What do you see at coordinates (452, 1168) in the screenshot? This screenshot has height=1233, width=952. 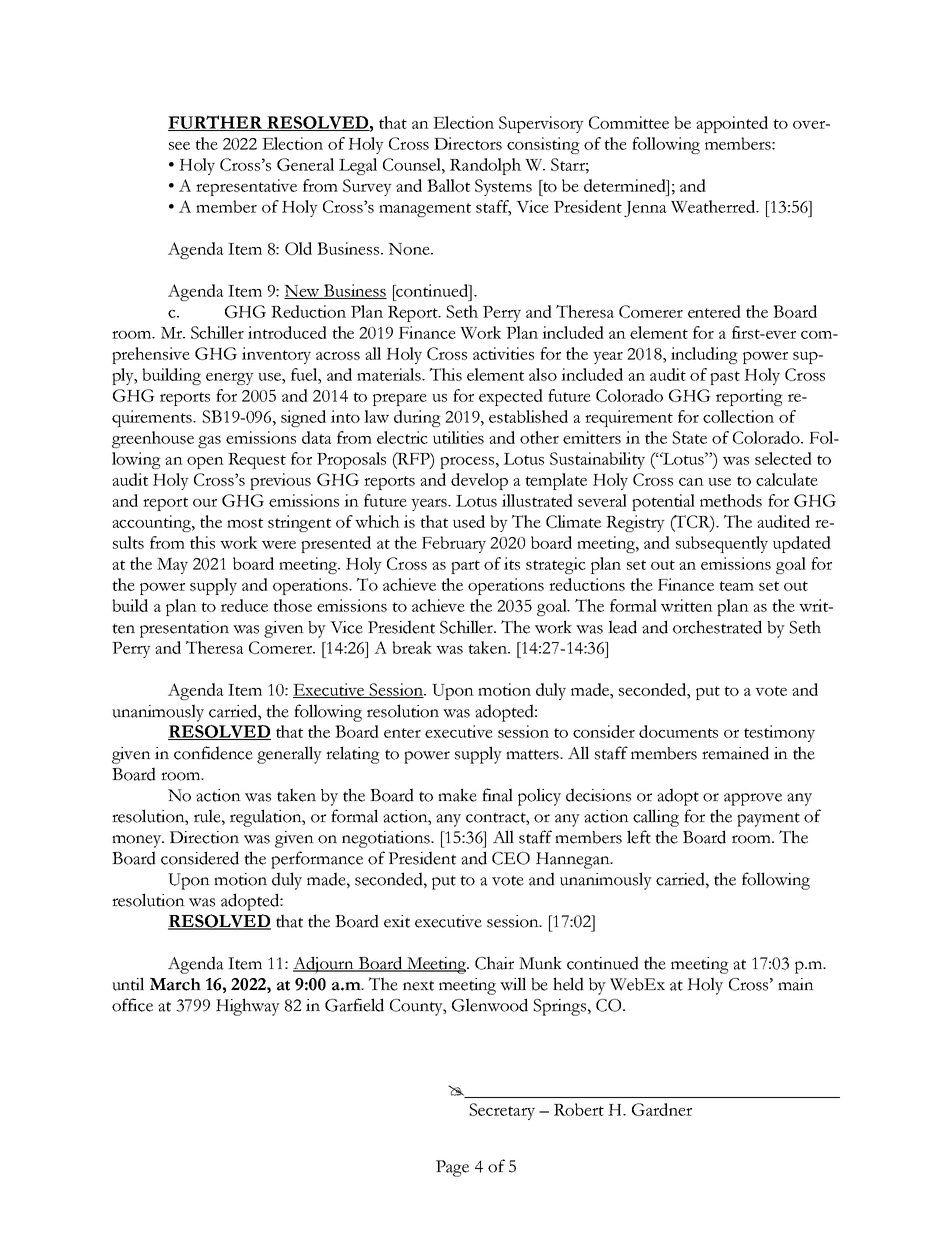 I see `Page` at bounding box center [452, 1168].
